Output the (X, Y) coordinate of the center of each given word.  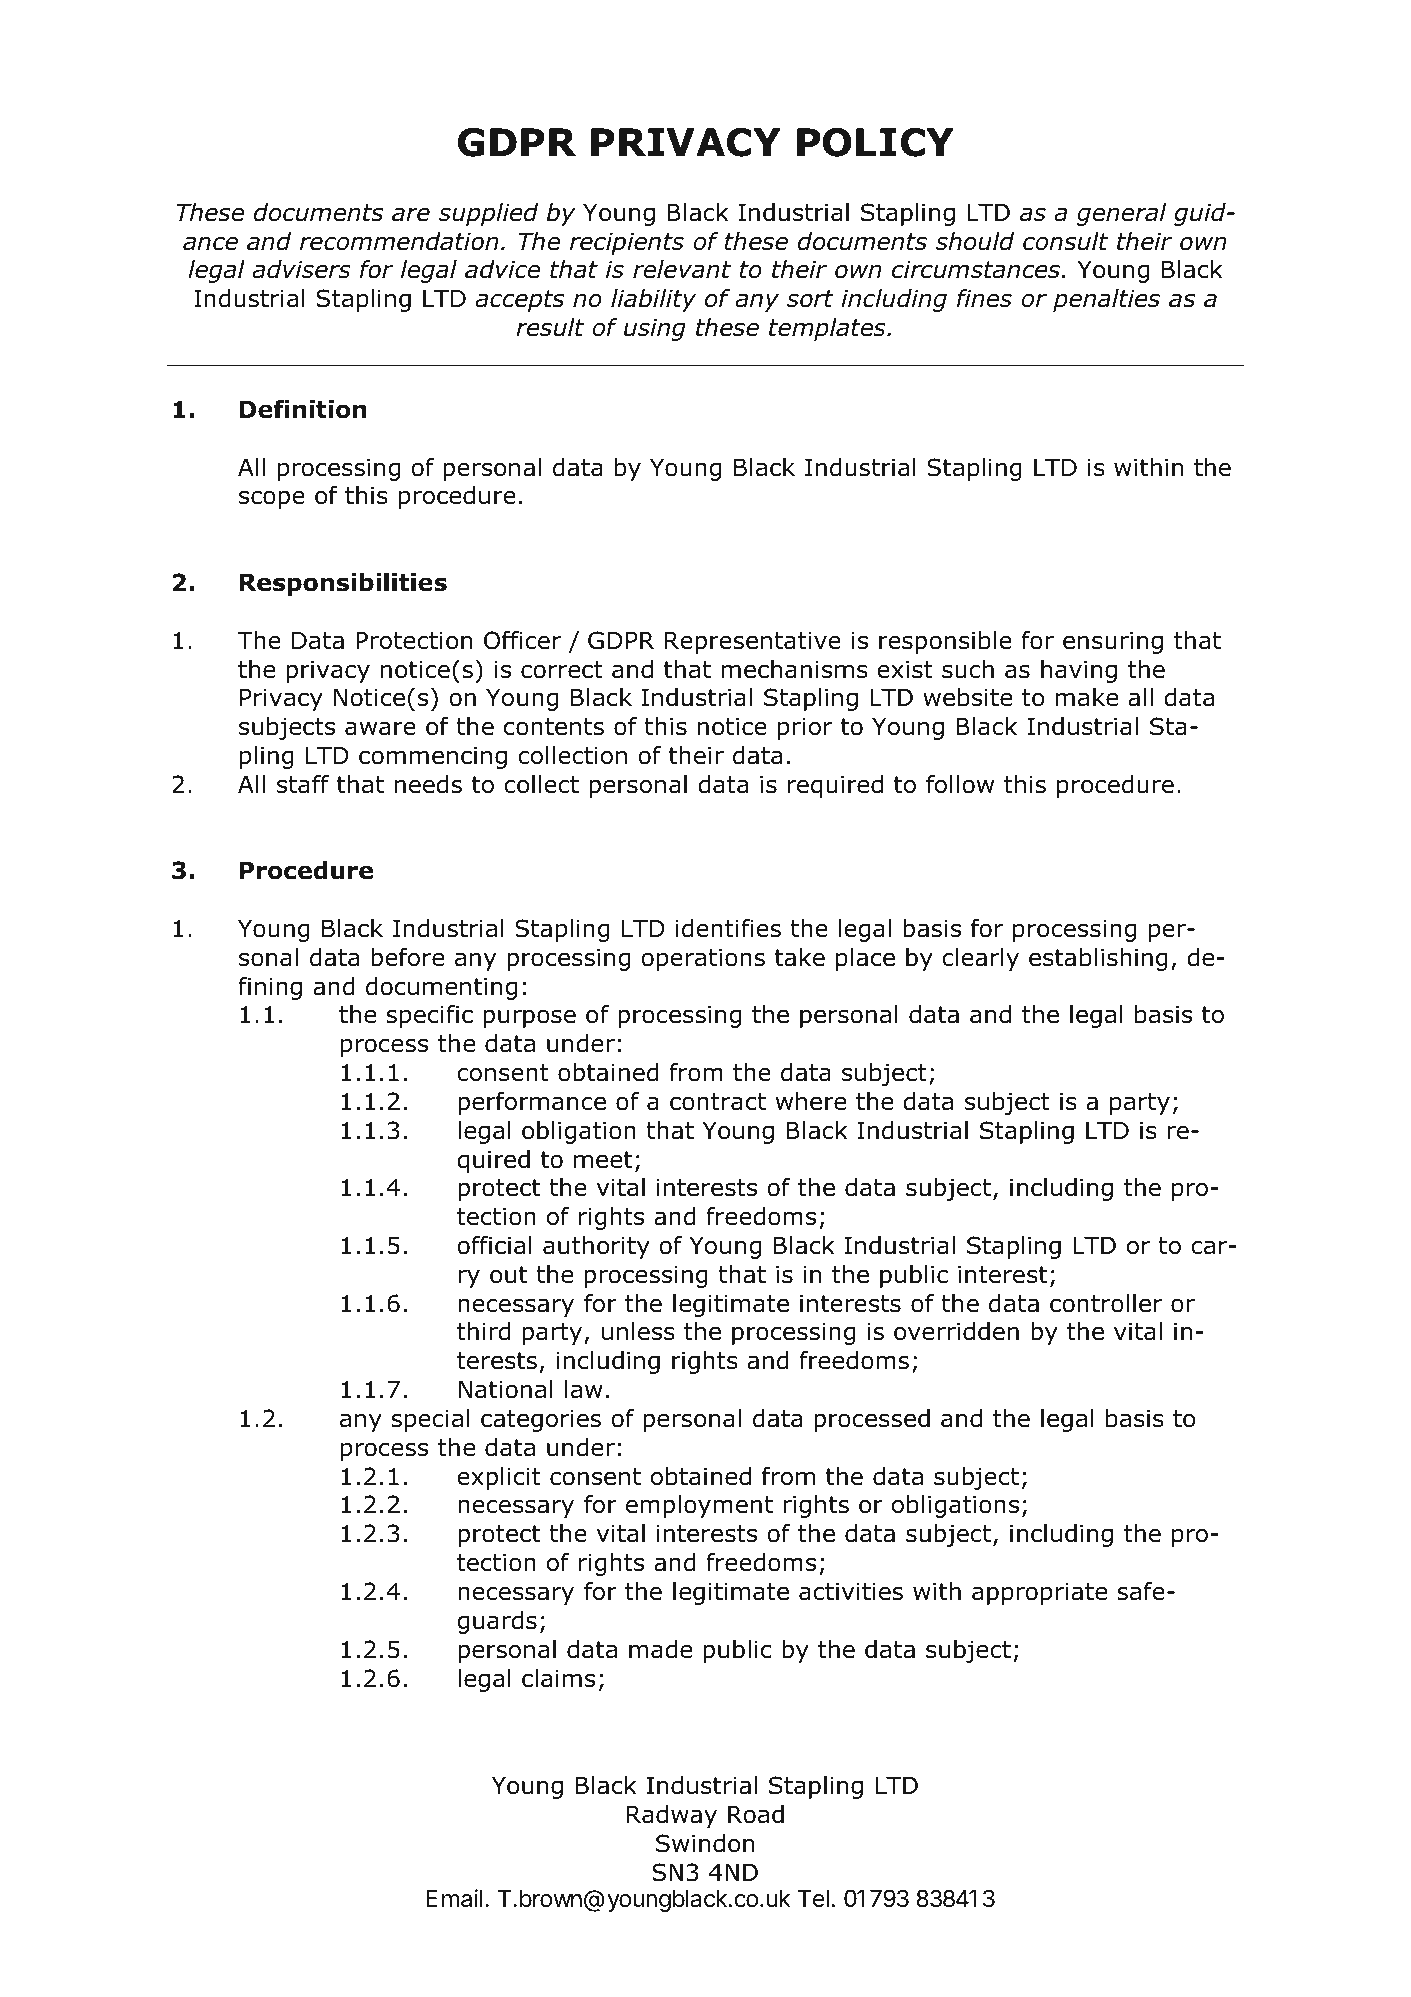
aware (380, 728)
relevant (682, 269)
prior (805, 728)
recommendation (399, 241)
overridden (956, 1331)
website (967, 697)
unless (638, 1331)
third (483, 1331)
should (975, 241)
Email (454, 1898)
